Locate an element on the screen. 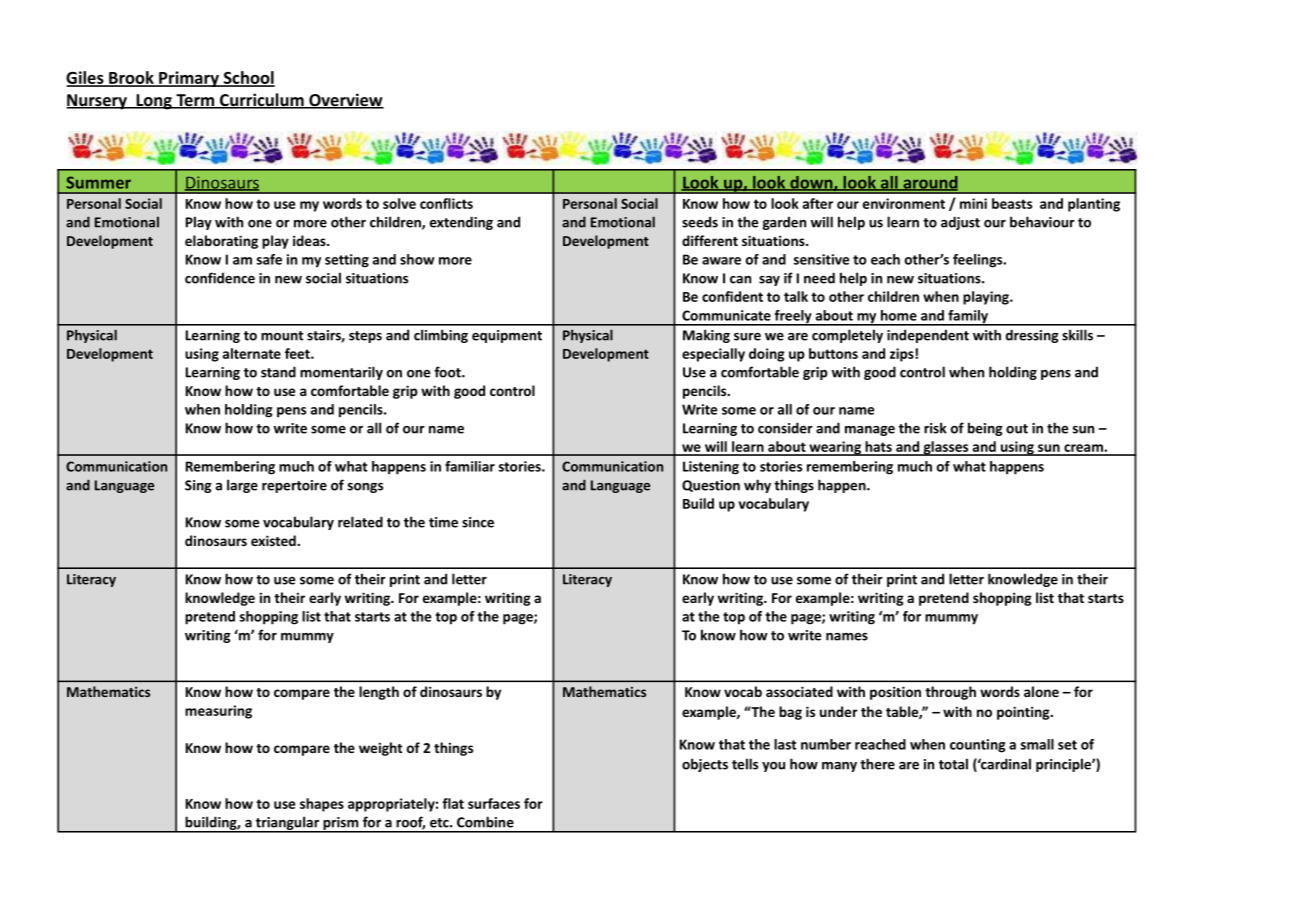 The image size is (1307, 924). Term is located at coordinates (195, 101).
